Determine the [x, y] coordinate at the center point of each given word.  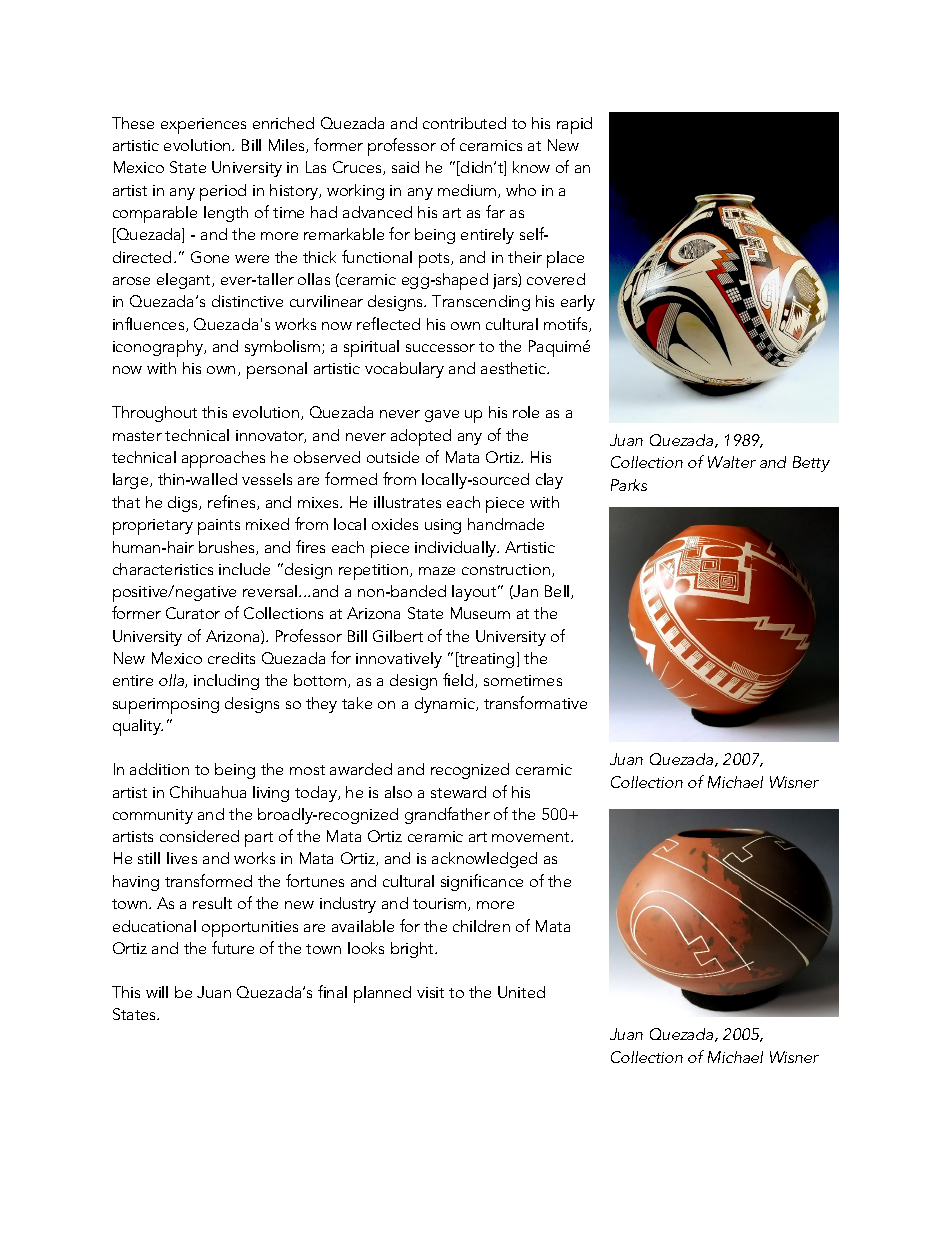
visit [430, 992]
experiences [203, 126]
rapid [574, 125]
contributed [464, 123]
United [521, 992]
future [233, 947]
